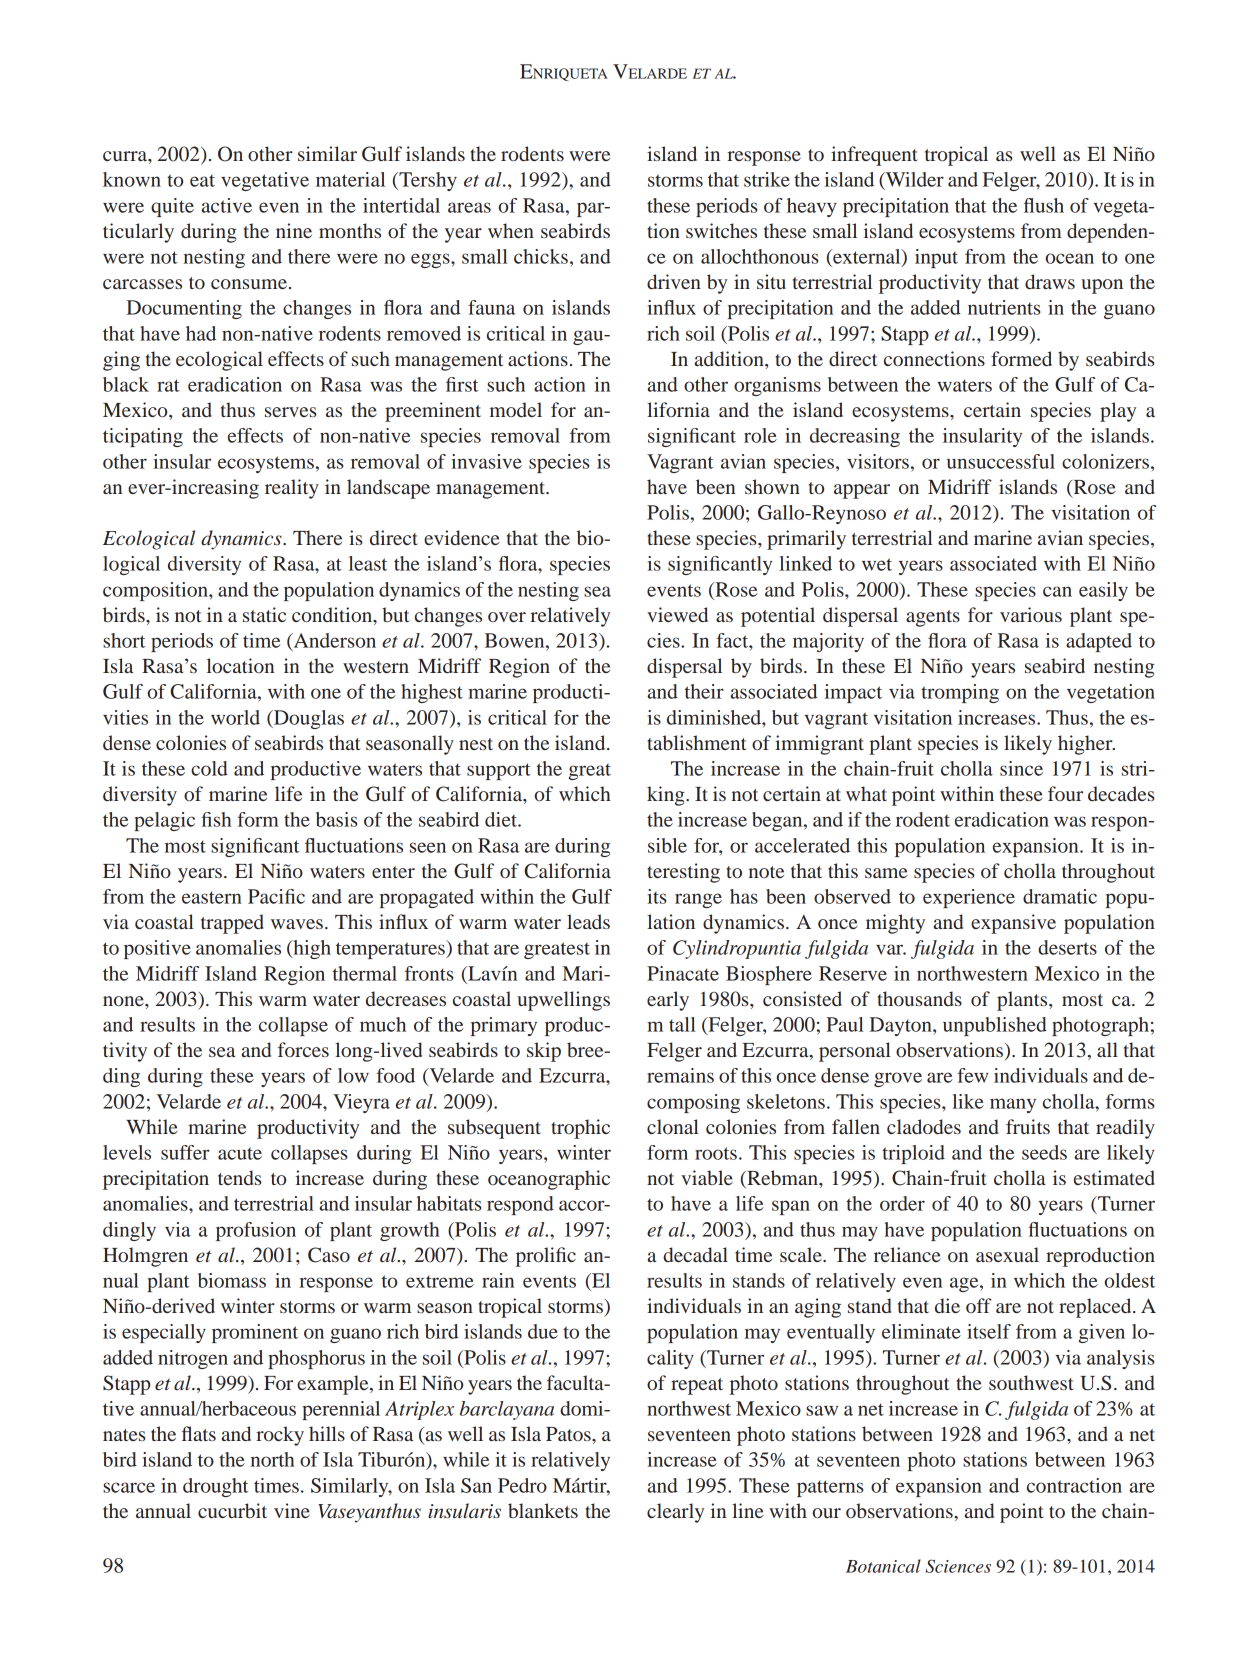 The width and height of the screenshot is (1258, 1663). What do you see at coordinates (232, 1510) in the screenshot?
I see `cucurbit` at bounding box center [232, 1510].
